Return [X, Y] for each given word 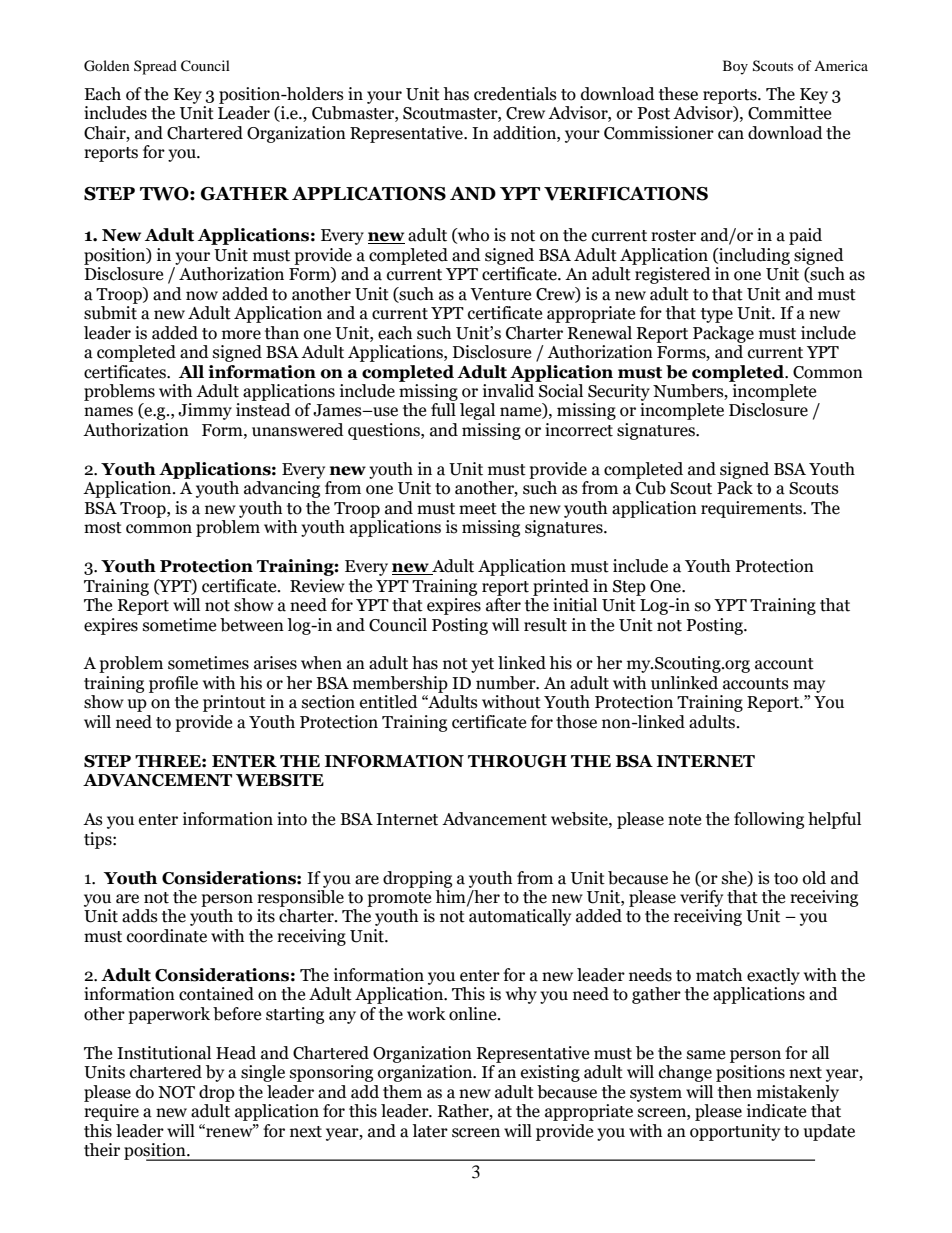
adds [140, 916]
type [717, 315]
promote [399, 899]
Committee [789, 113]
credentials [515, 94]
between [252, 625]
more [241, 335]
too [786, 879]
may [809, 686]
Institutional [164, 1053]
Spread [155, 67]
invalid [508, 391]
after [503, 605]
